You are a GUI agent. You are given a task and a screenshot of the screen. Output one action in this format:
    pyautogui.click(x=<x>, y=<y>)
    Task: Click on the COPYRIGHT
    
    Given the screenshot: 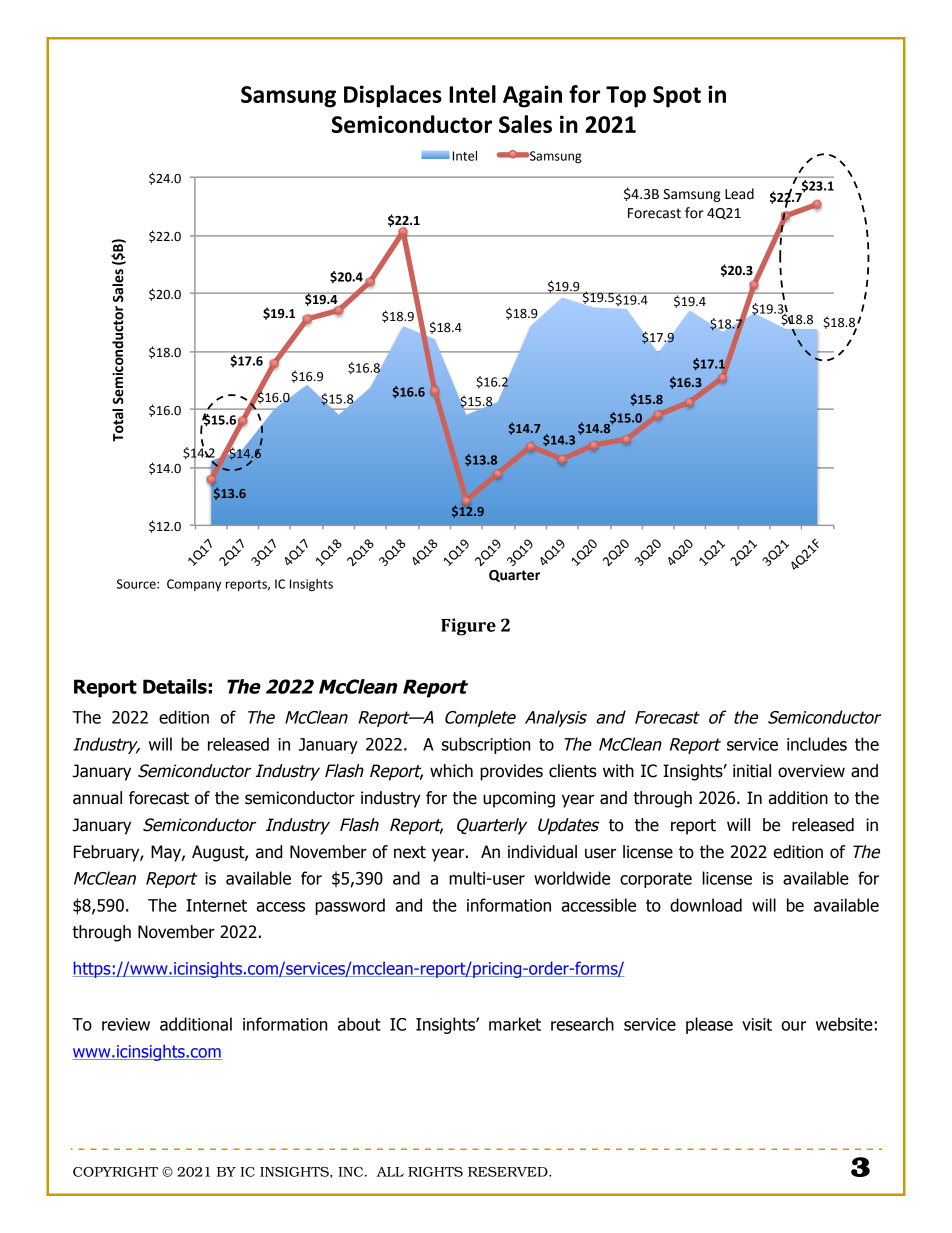 What is the action you would take?
    pyautogui.click(x=115, y=1172)
